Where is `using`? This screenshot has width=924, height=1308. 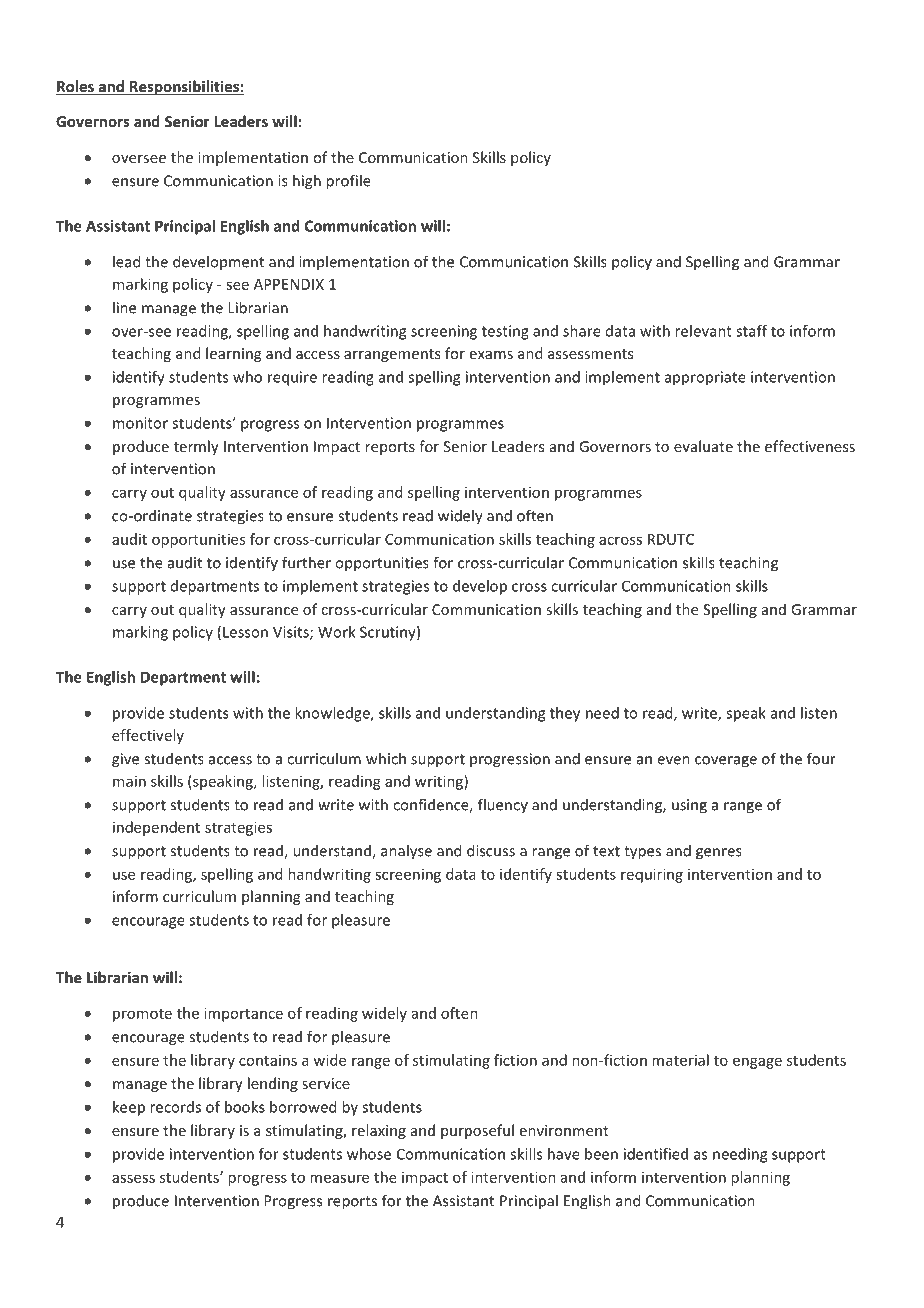 using is located at coordinates (689, 806).
